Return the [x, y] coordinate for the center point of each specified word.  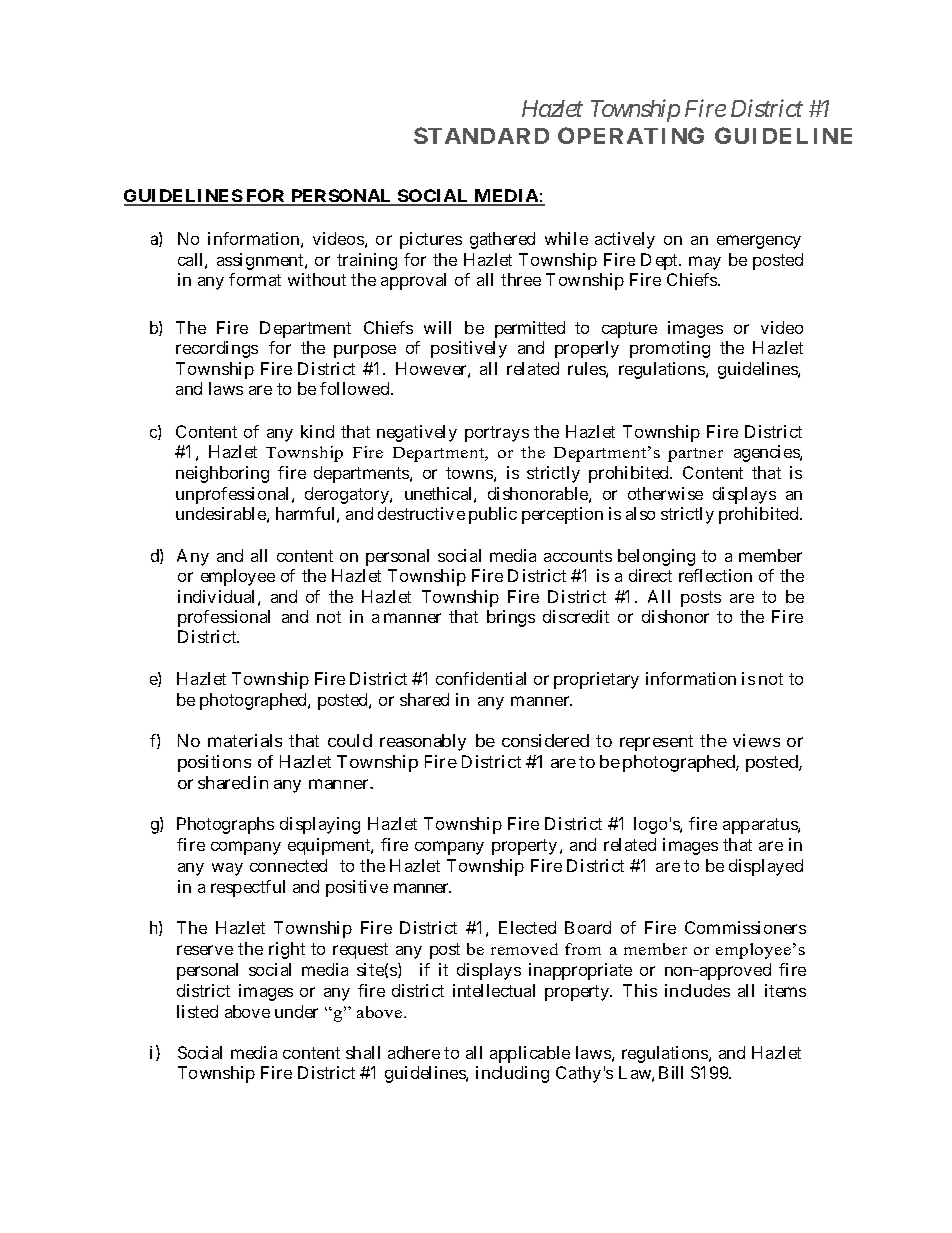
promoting [670, 349]
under [296, 1011]
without [317, 279]
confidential [481, 678]
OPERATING [631, 135]
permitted [530, 329]
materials [245, 740]
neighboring [222, 474]
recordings [217, 349]
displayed [766, 867]
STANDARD [481, 135]
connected [288, 865]
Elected [527, 927]
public [493, 515]
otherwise [665, 493]
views [756, 740]
